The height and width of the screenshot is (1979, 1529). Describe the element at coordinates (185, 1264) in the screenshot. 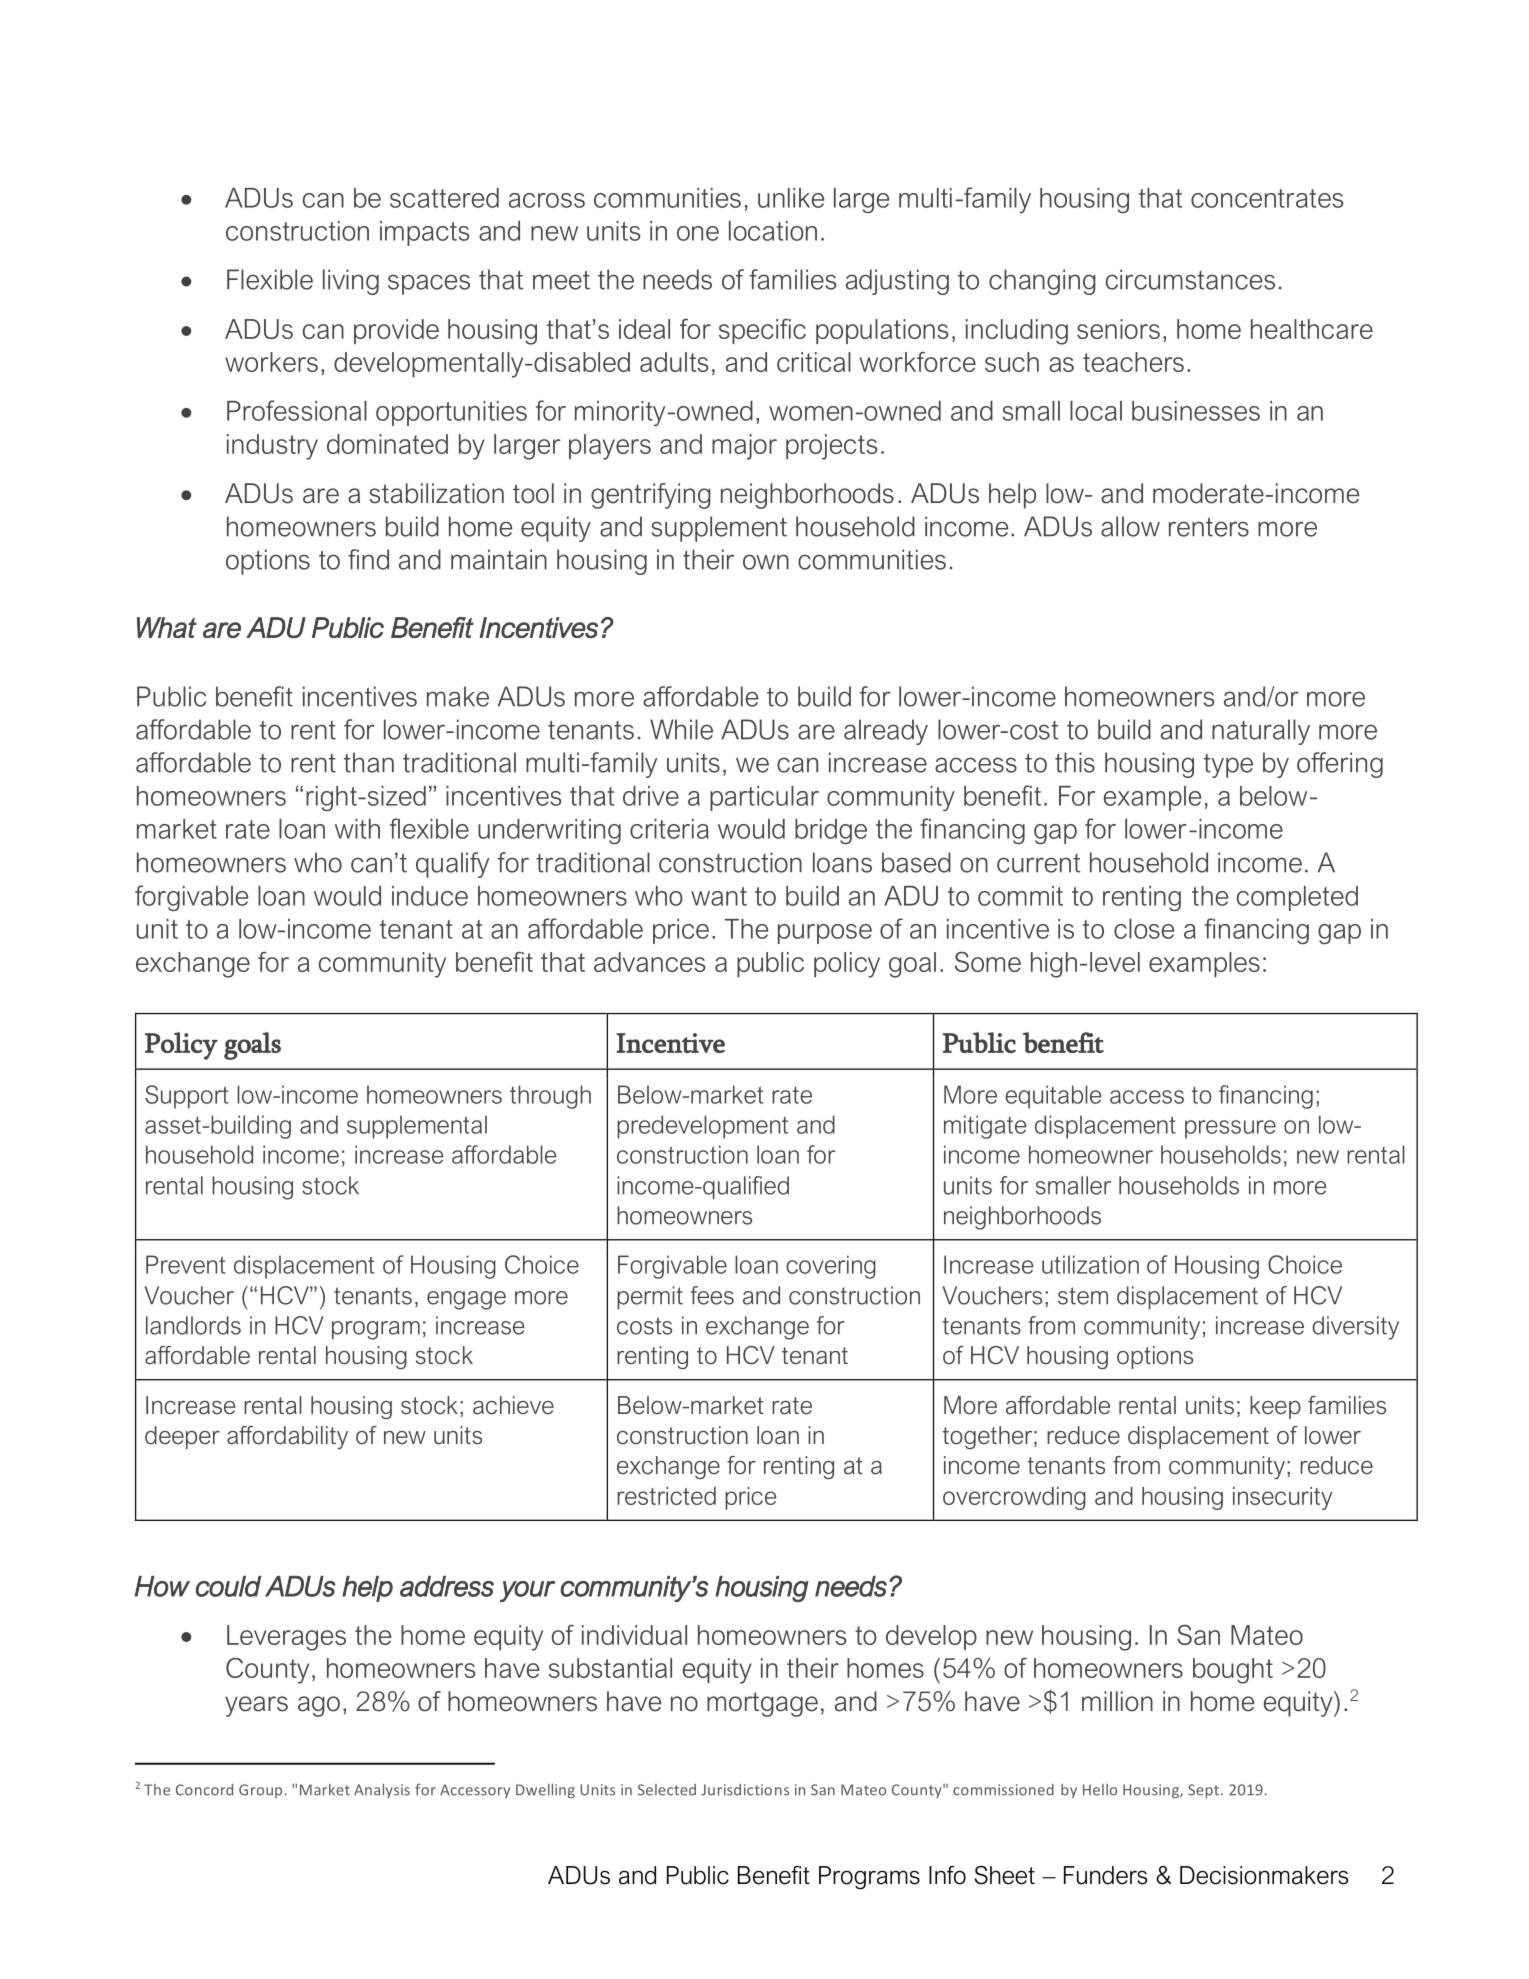

I see `Prevent` at that location.
